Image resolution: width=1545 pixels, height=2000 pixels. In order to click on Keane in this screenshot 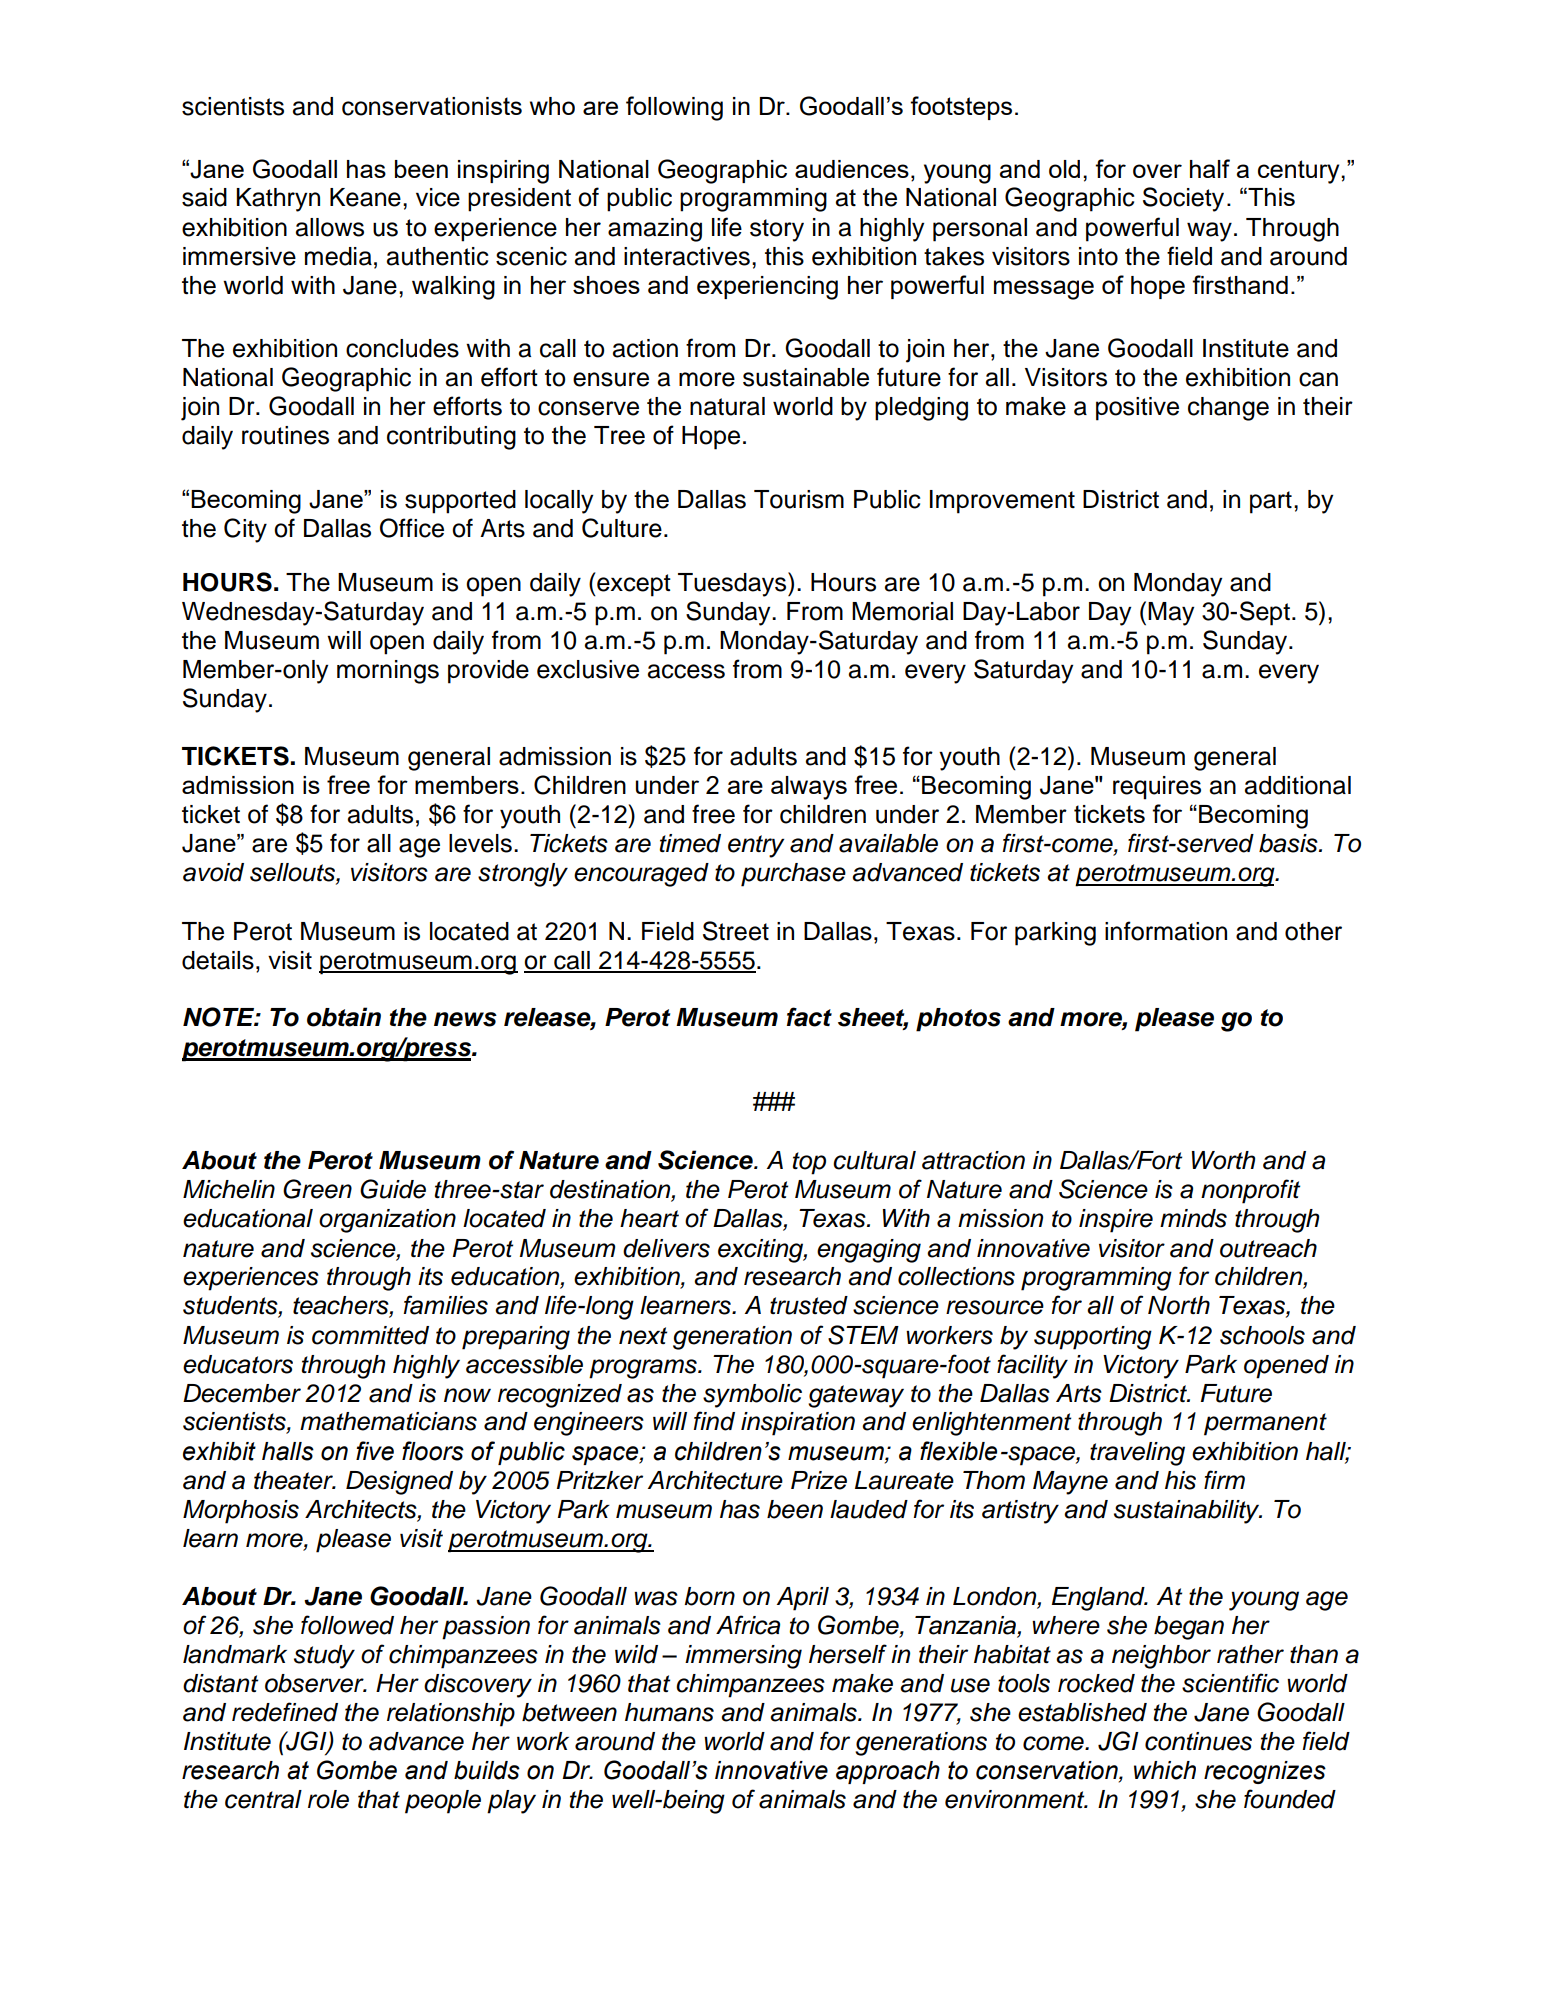, I will do `click(365, 197)`.
